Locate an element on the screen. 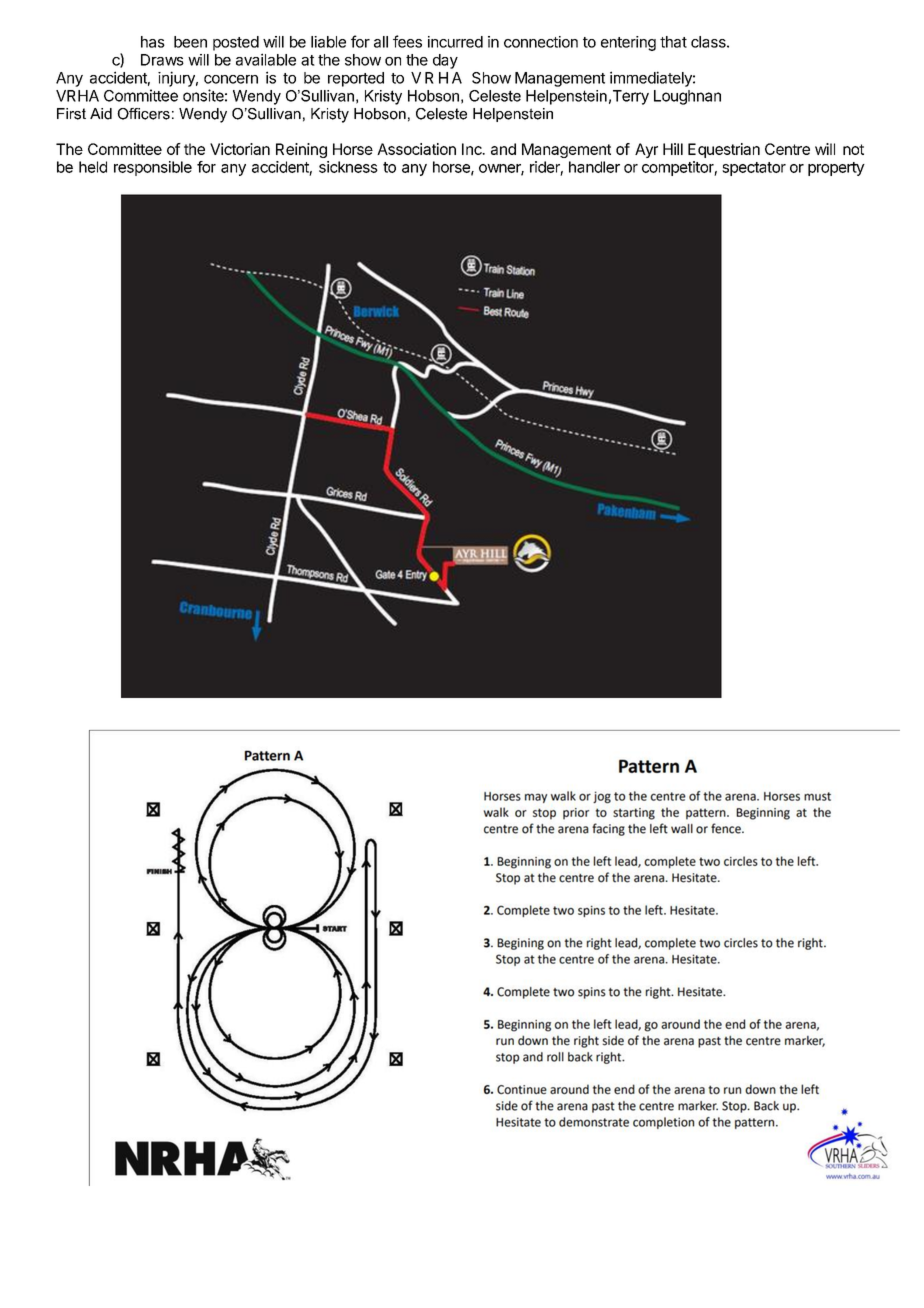 The width and height of the screenshot is (924, 1308). reported is located at coordinates (356, 79).
